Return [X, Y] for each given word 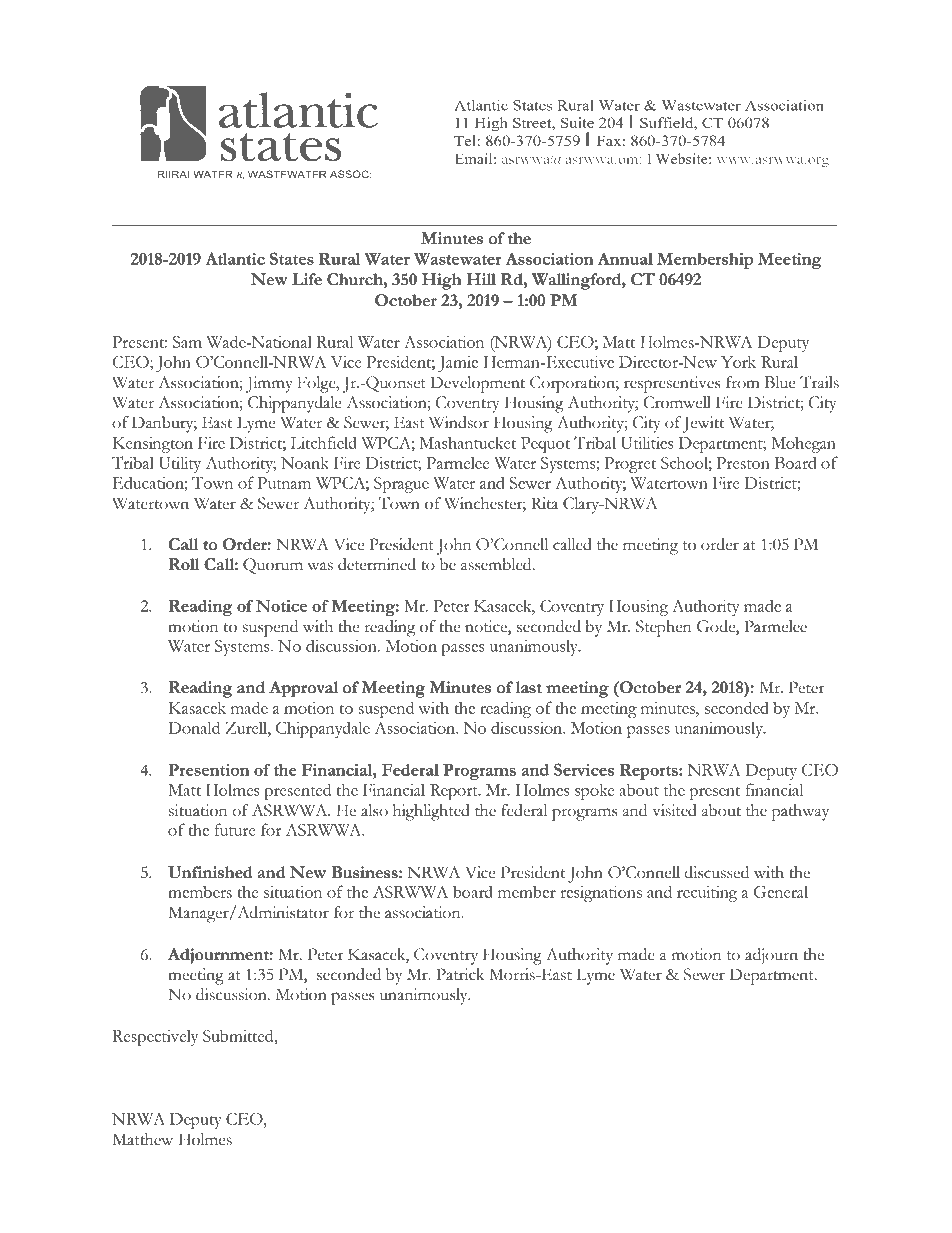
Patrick [460, 974]
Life [307, 279]
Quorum [273, 566]
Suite [577, 122]
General [781, 891]
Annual [625, 258]
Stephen [664, 628]
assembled [497, 564]
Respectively [155, 1037]
